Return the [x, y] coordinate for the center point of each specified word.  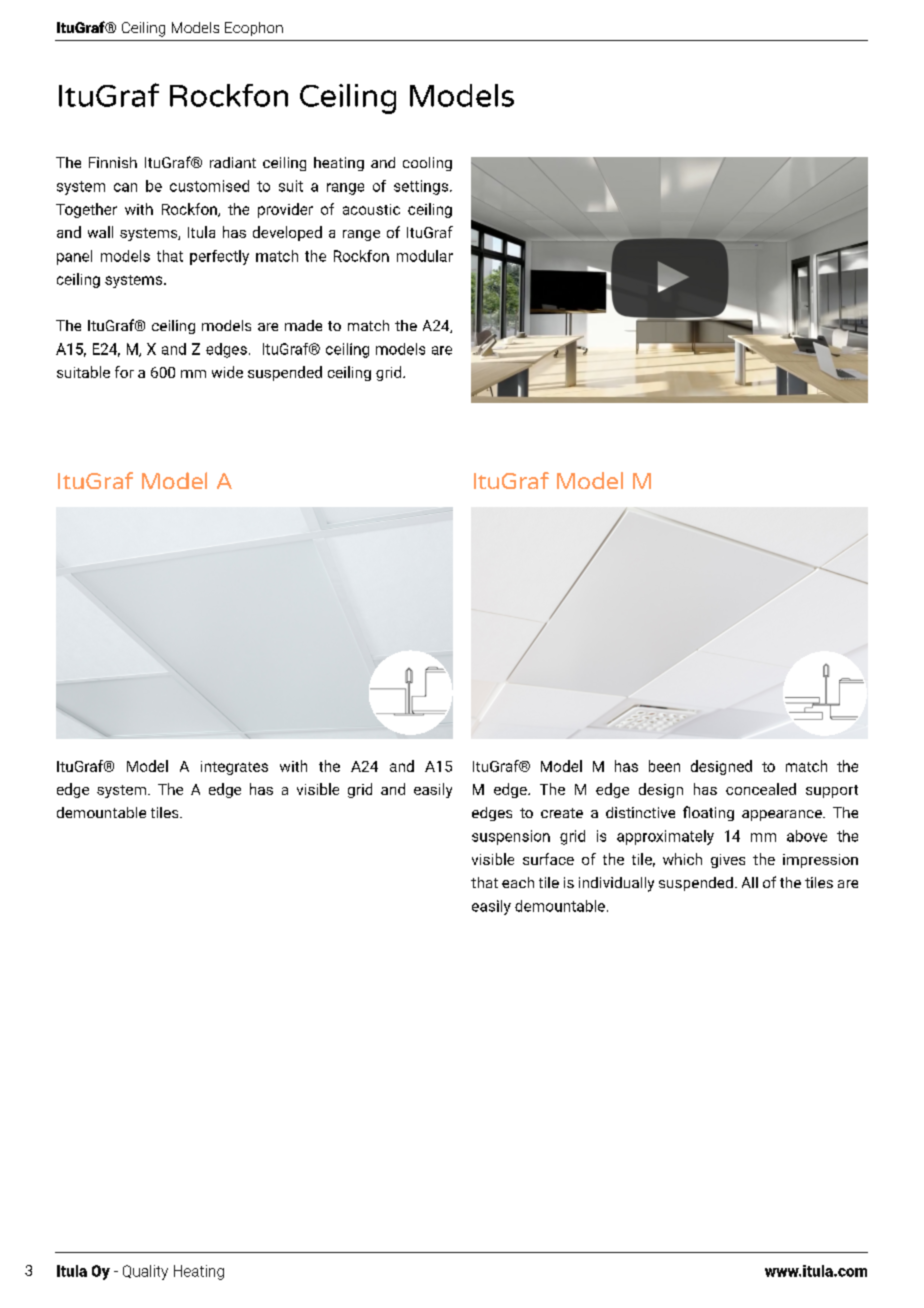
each [518, 882]
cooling [427, 164]
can [125, 187]
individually [616, 884]
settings [421, 187]
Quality [145, 1272]
